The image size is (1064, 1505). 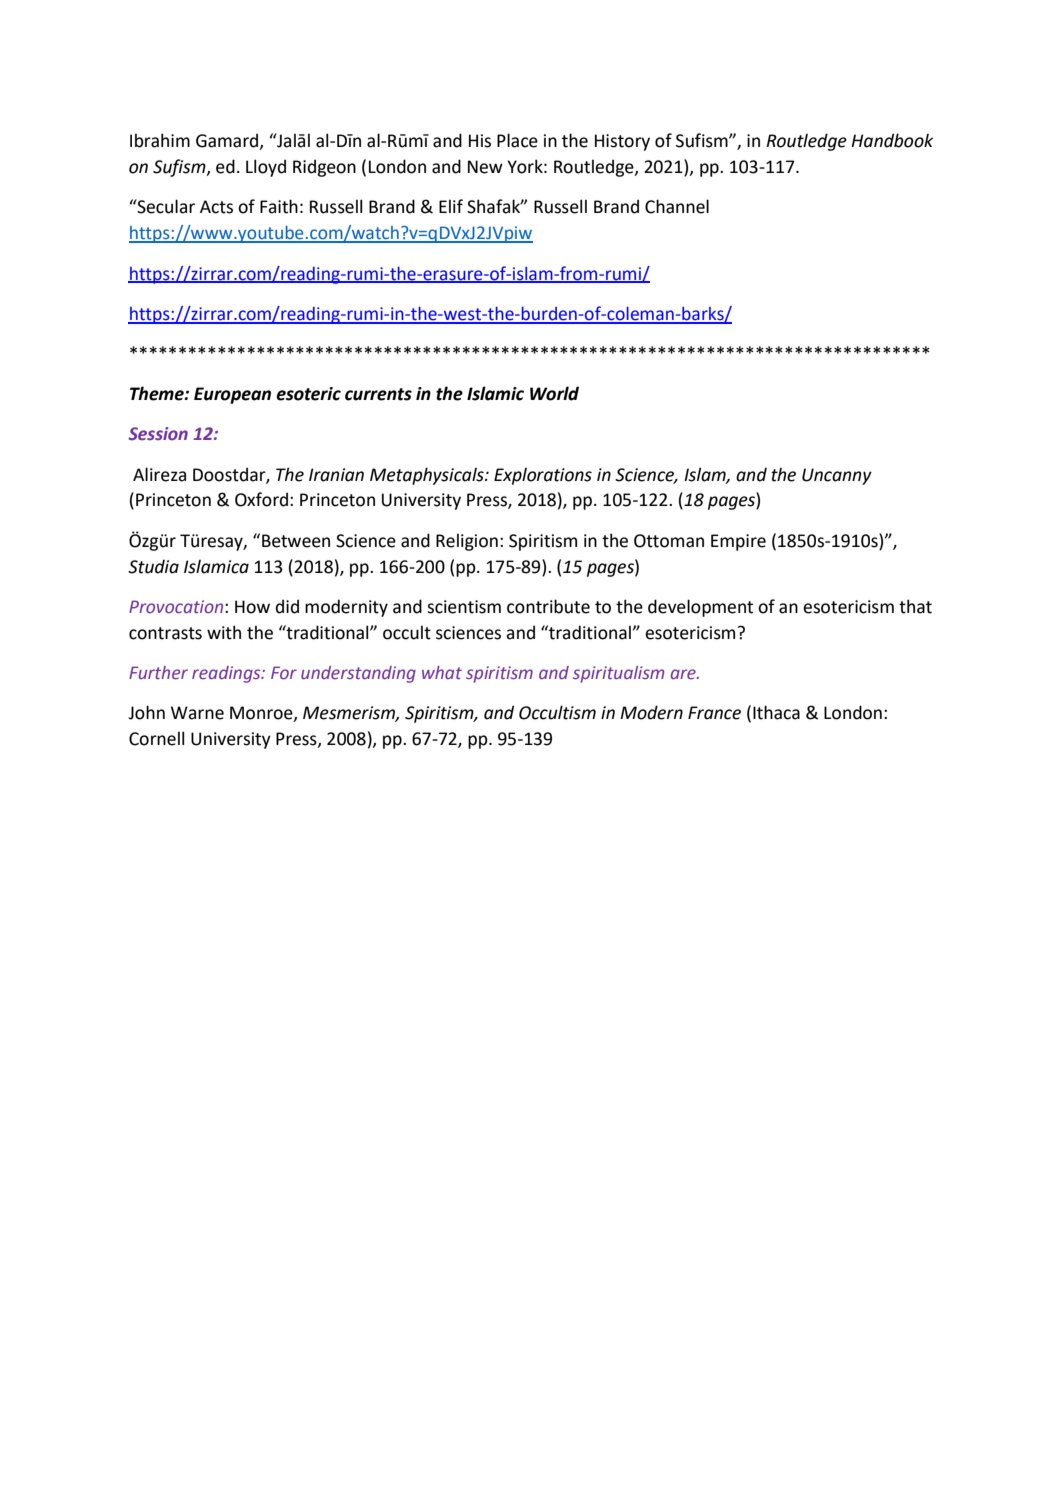 What do you see at coordinates (837, 476) in the document?
I see `Uncanny` at bounding box center [837, 476].
